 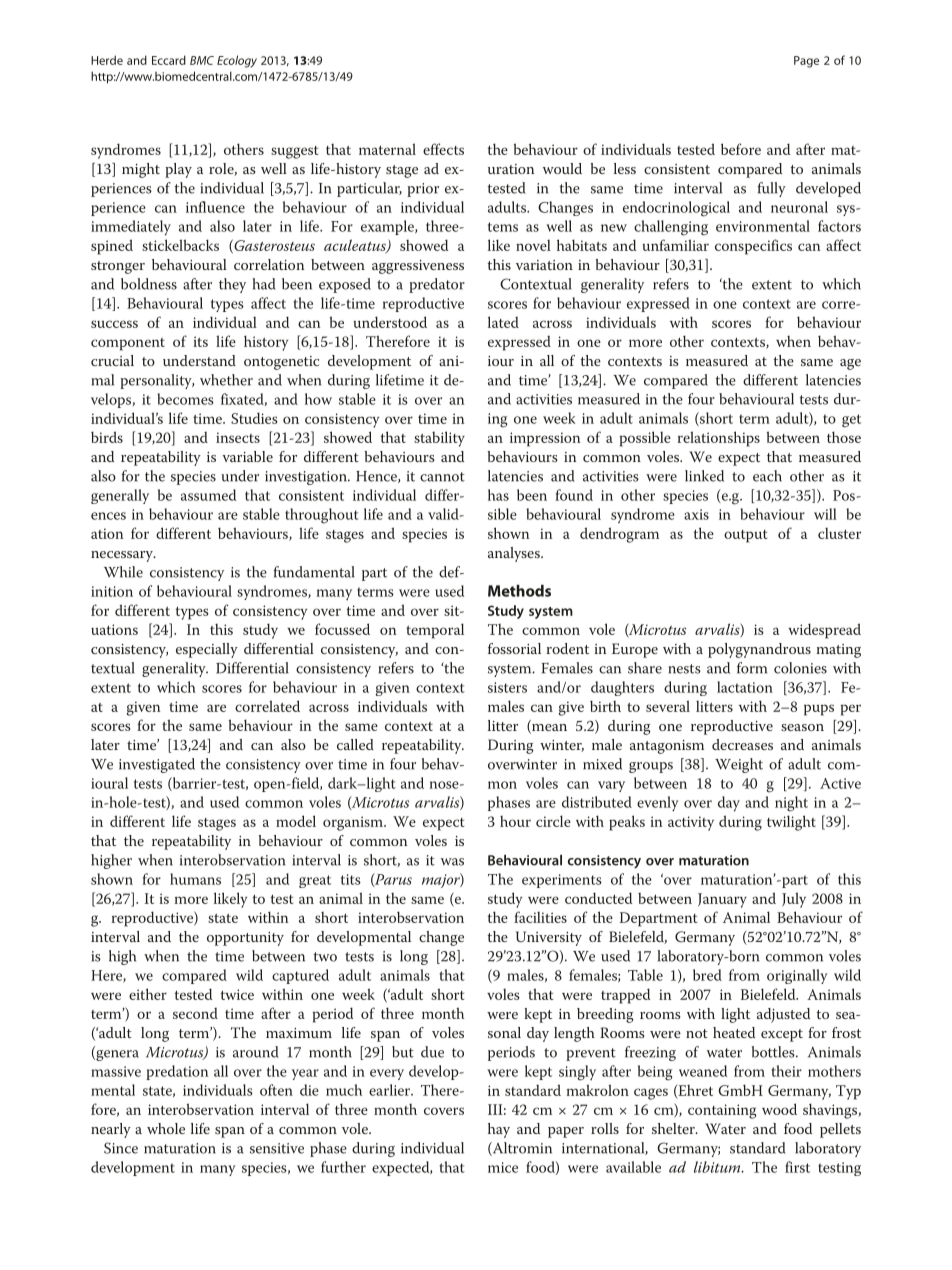 I want to click on effects, so click(x=443, y=149).
